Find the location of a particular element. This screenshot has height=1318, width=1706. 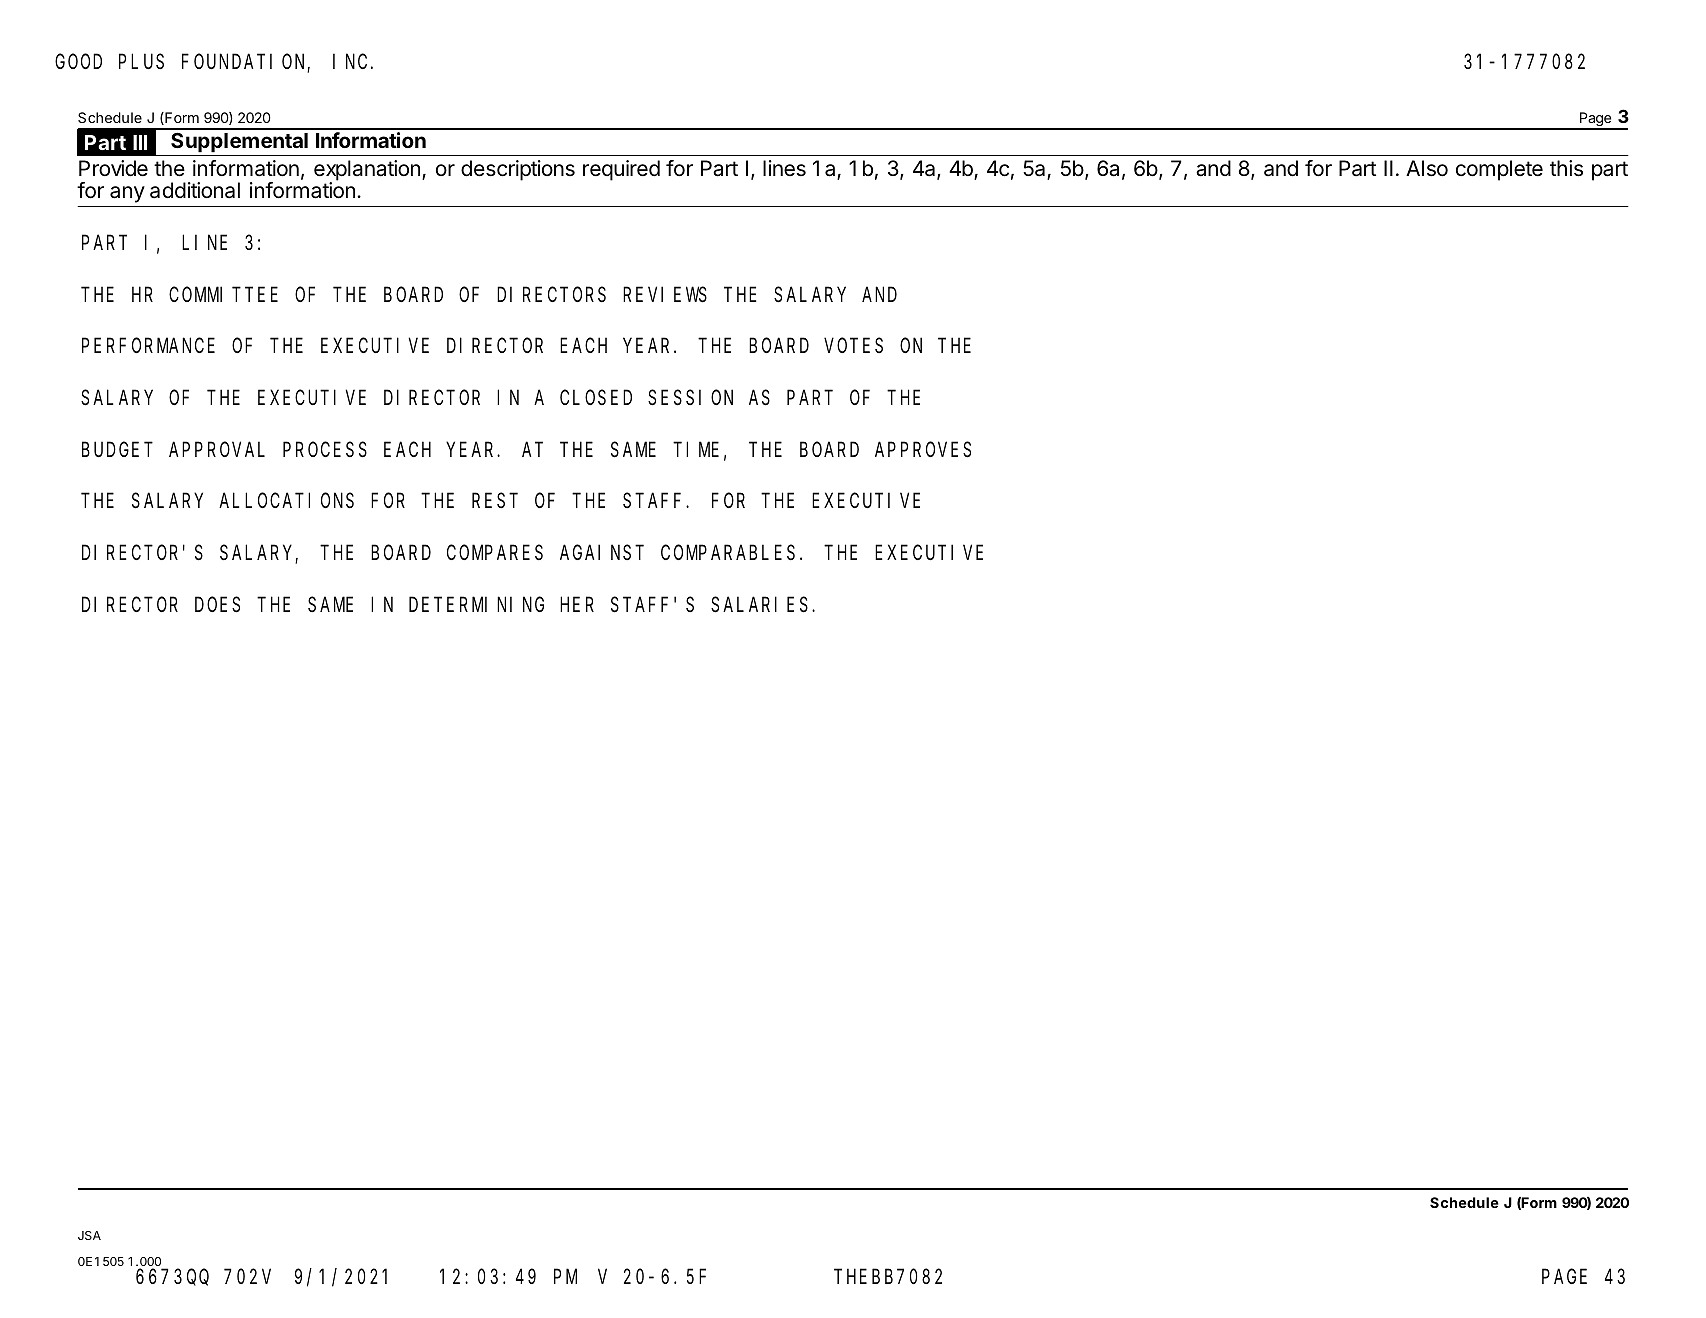

Also is located at coordinates (1427, 168).
